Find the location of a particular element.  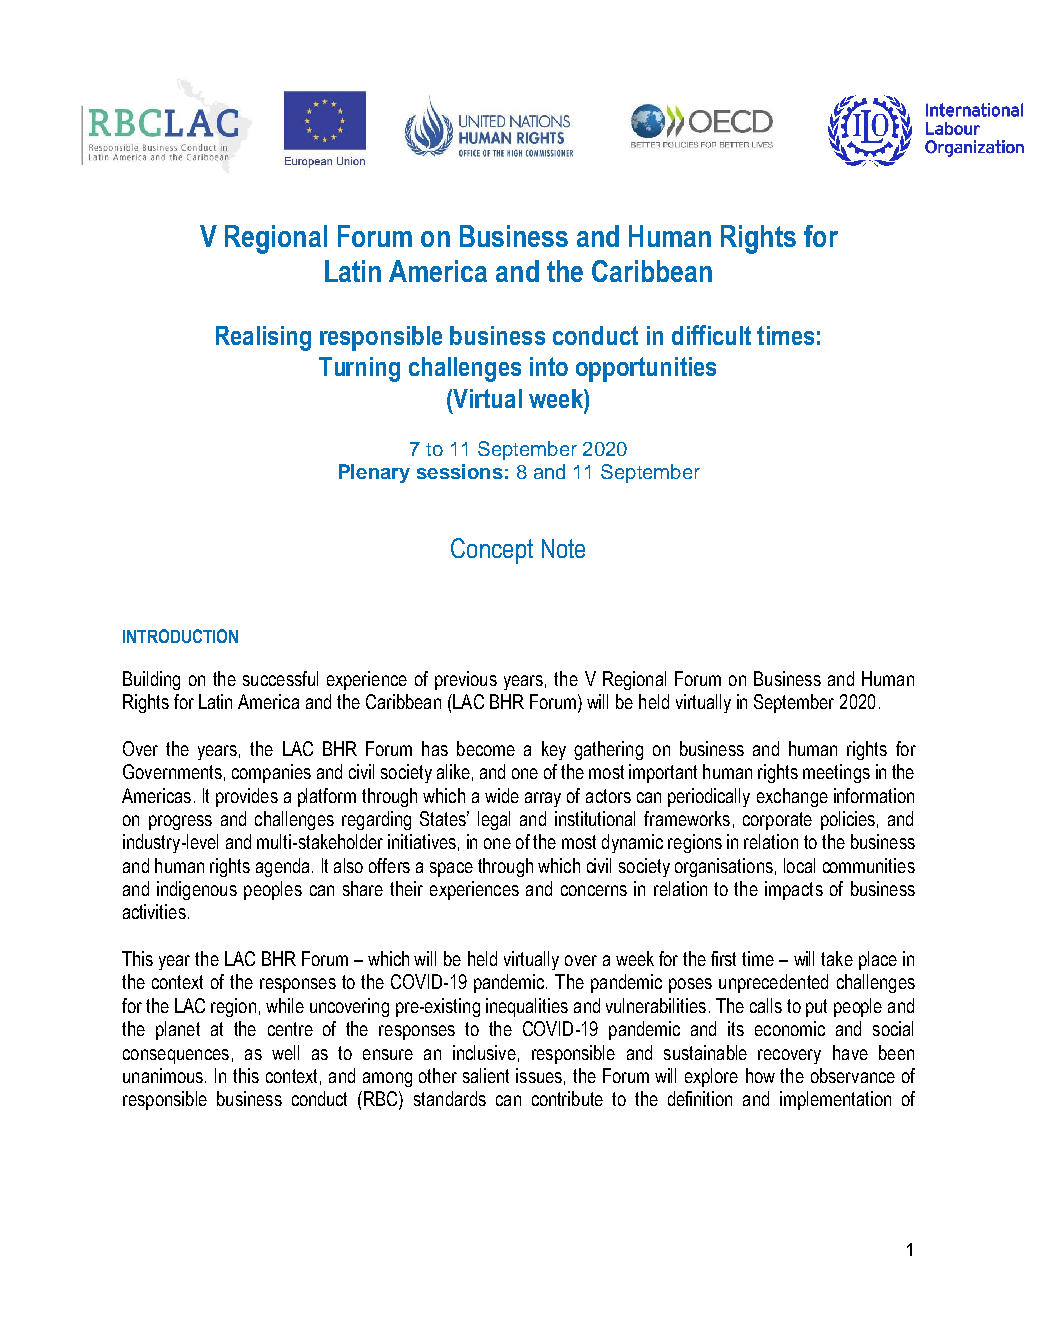

Realising is located at coordinates (263, 338).
